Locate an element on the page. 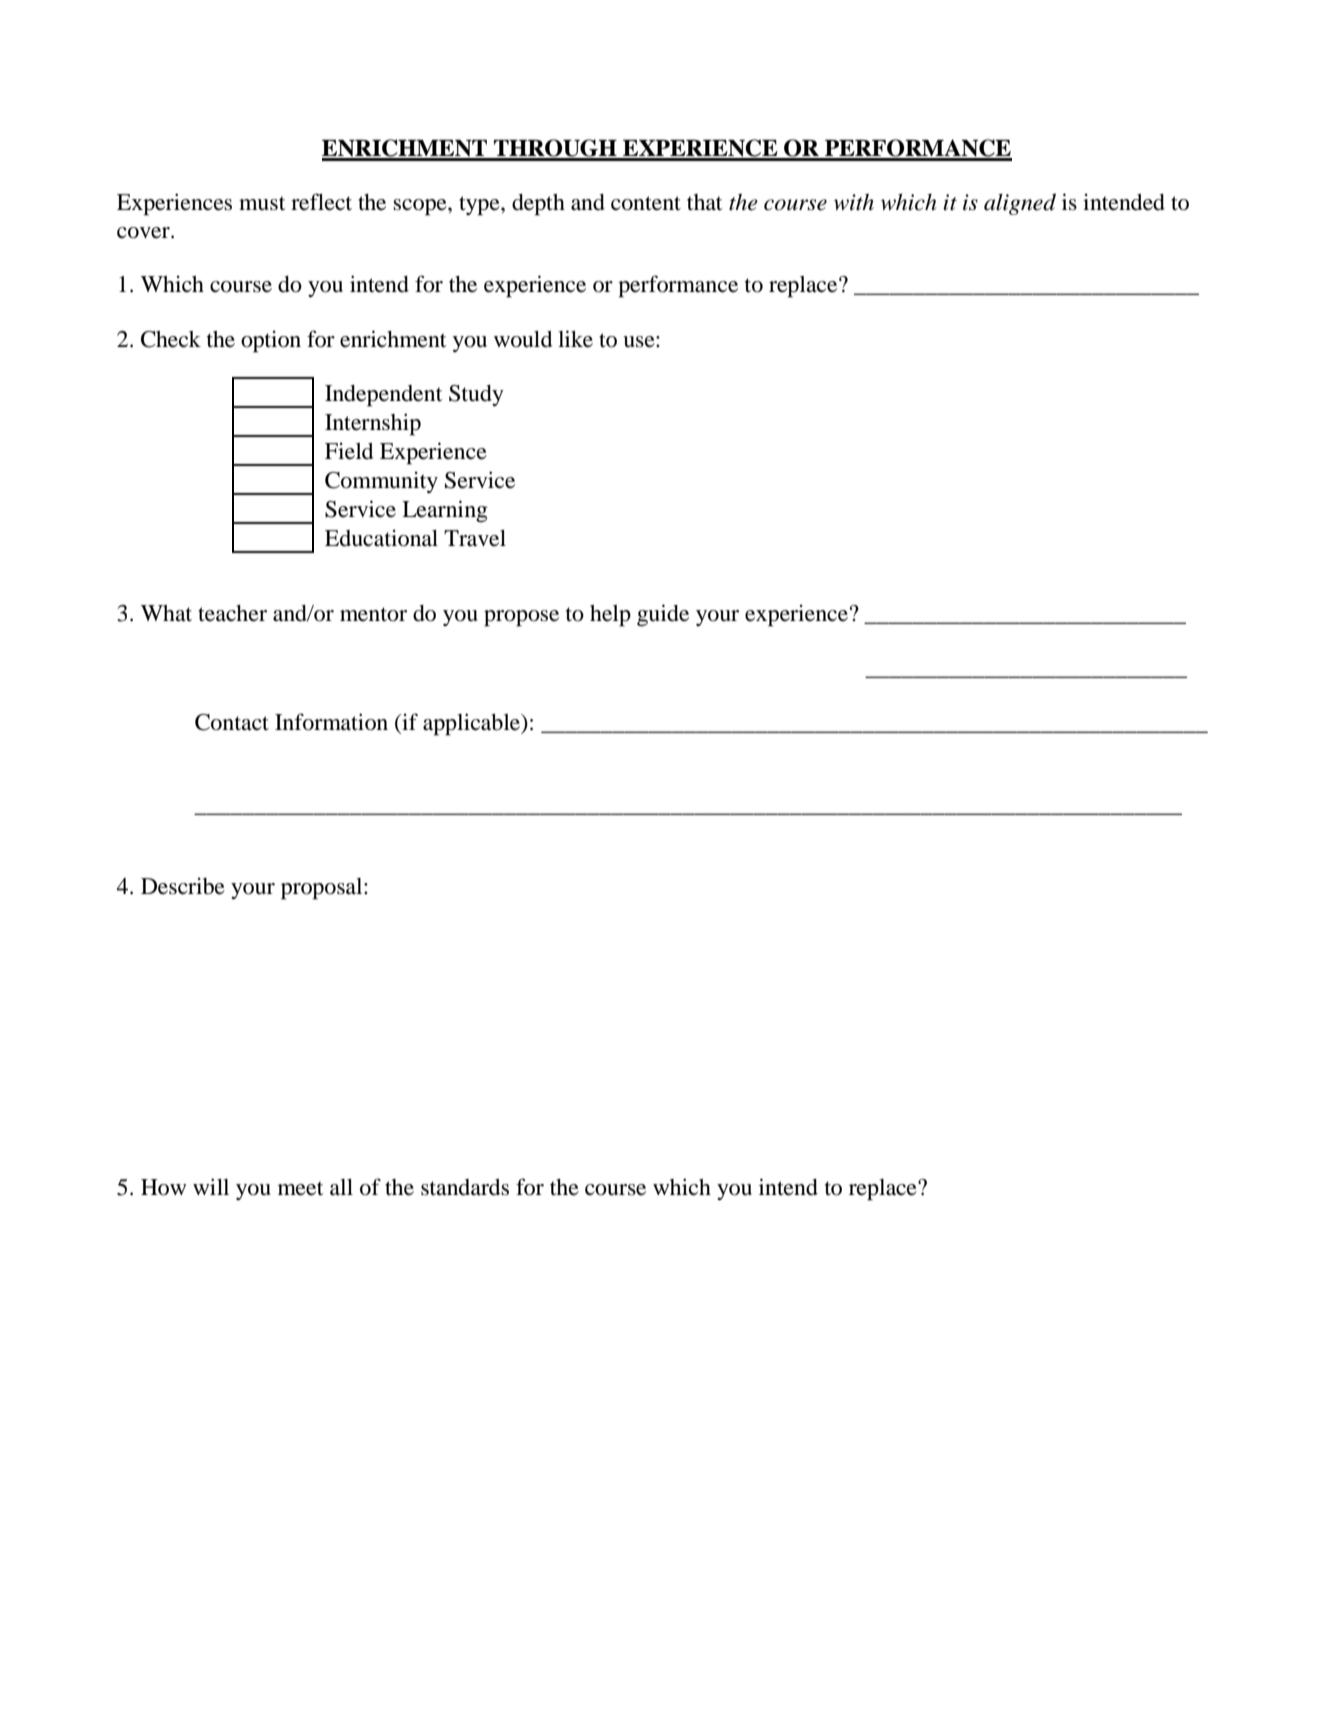  proposal is located at coordinates (323, 889).
